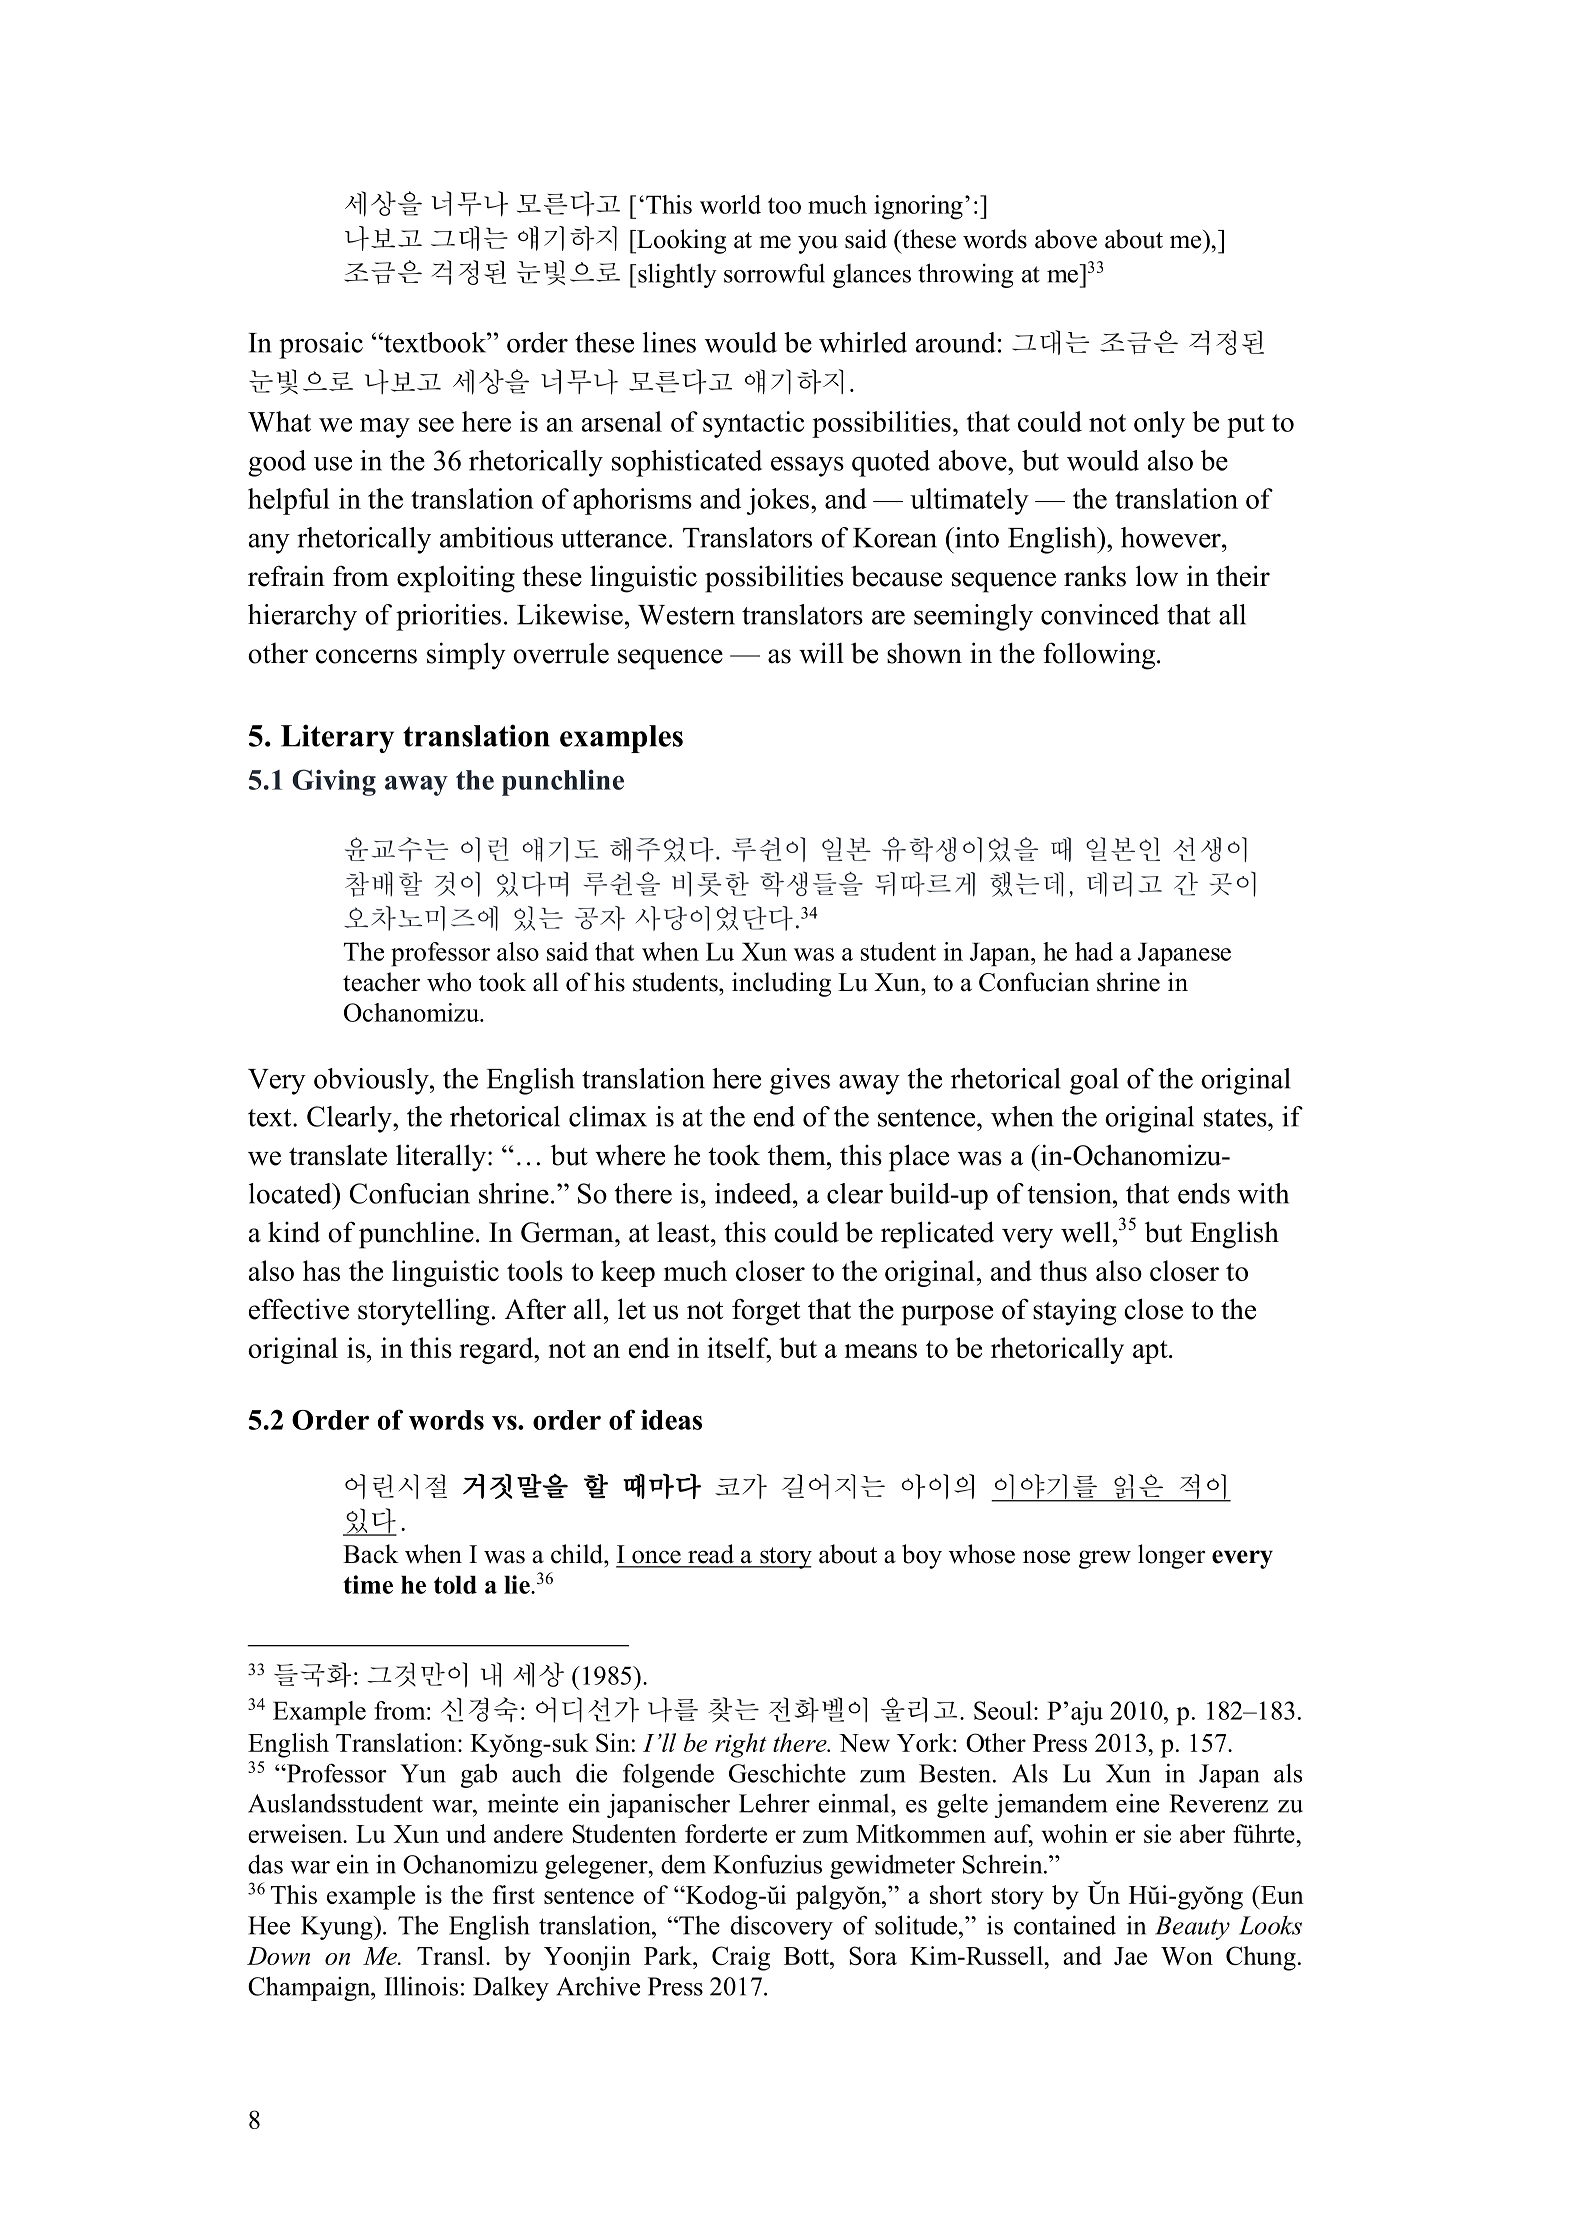 Image resolution: width=1575 pixels, height=2230 pixels. What do you see at coordinates (1151, 1352) in the document?
I see `apt` at bounding box center [1151, 1352].
